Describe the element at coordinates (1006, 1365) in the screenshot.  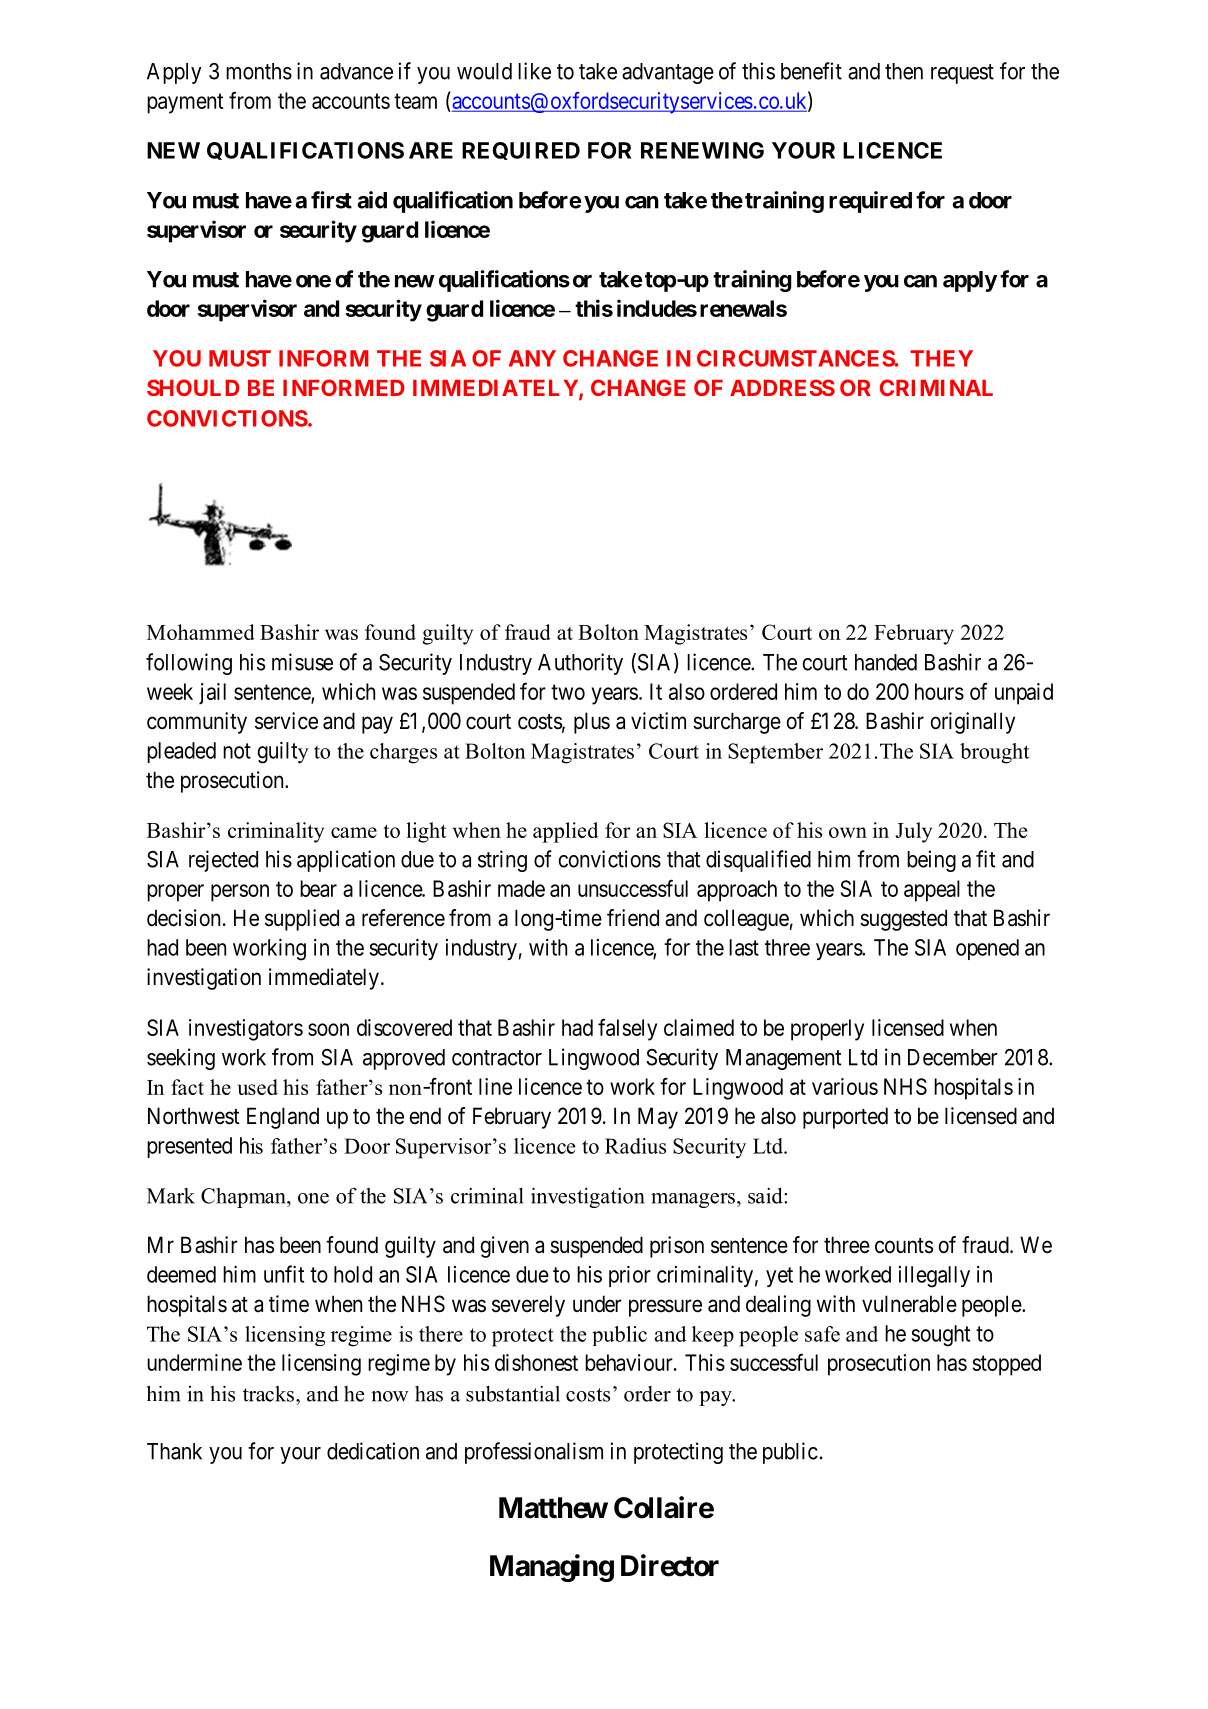
I see `stopped` at that location.
